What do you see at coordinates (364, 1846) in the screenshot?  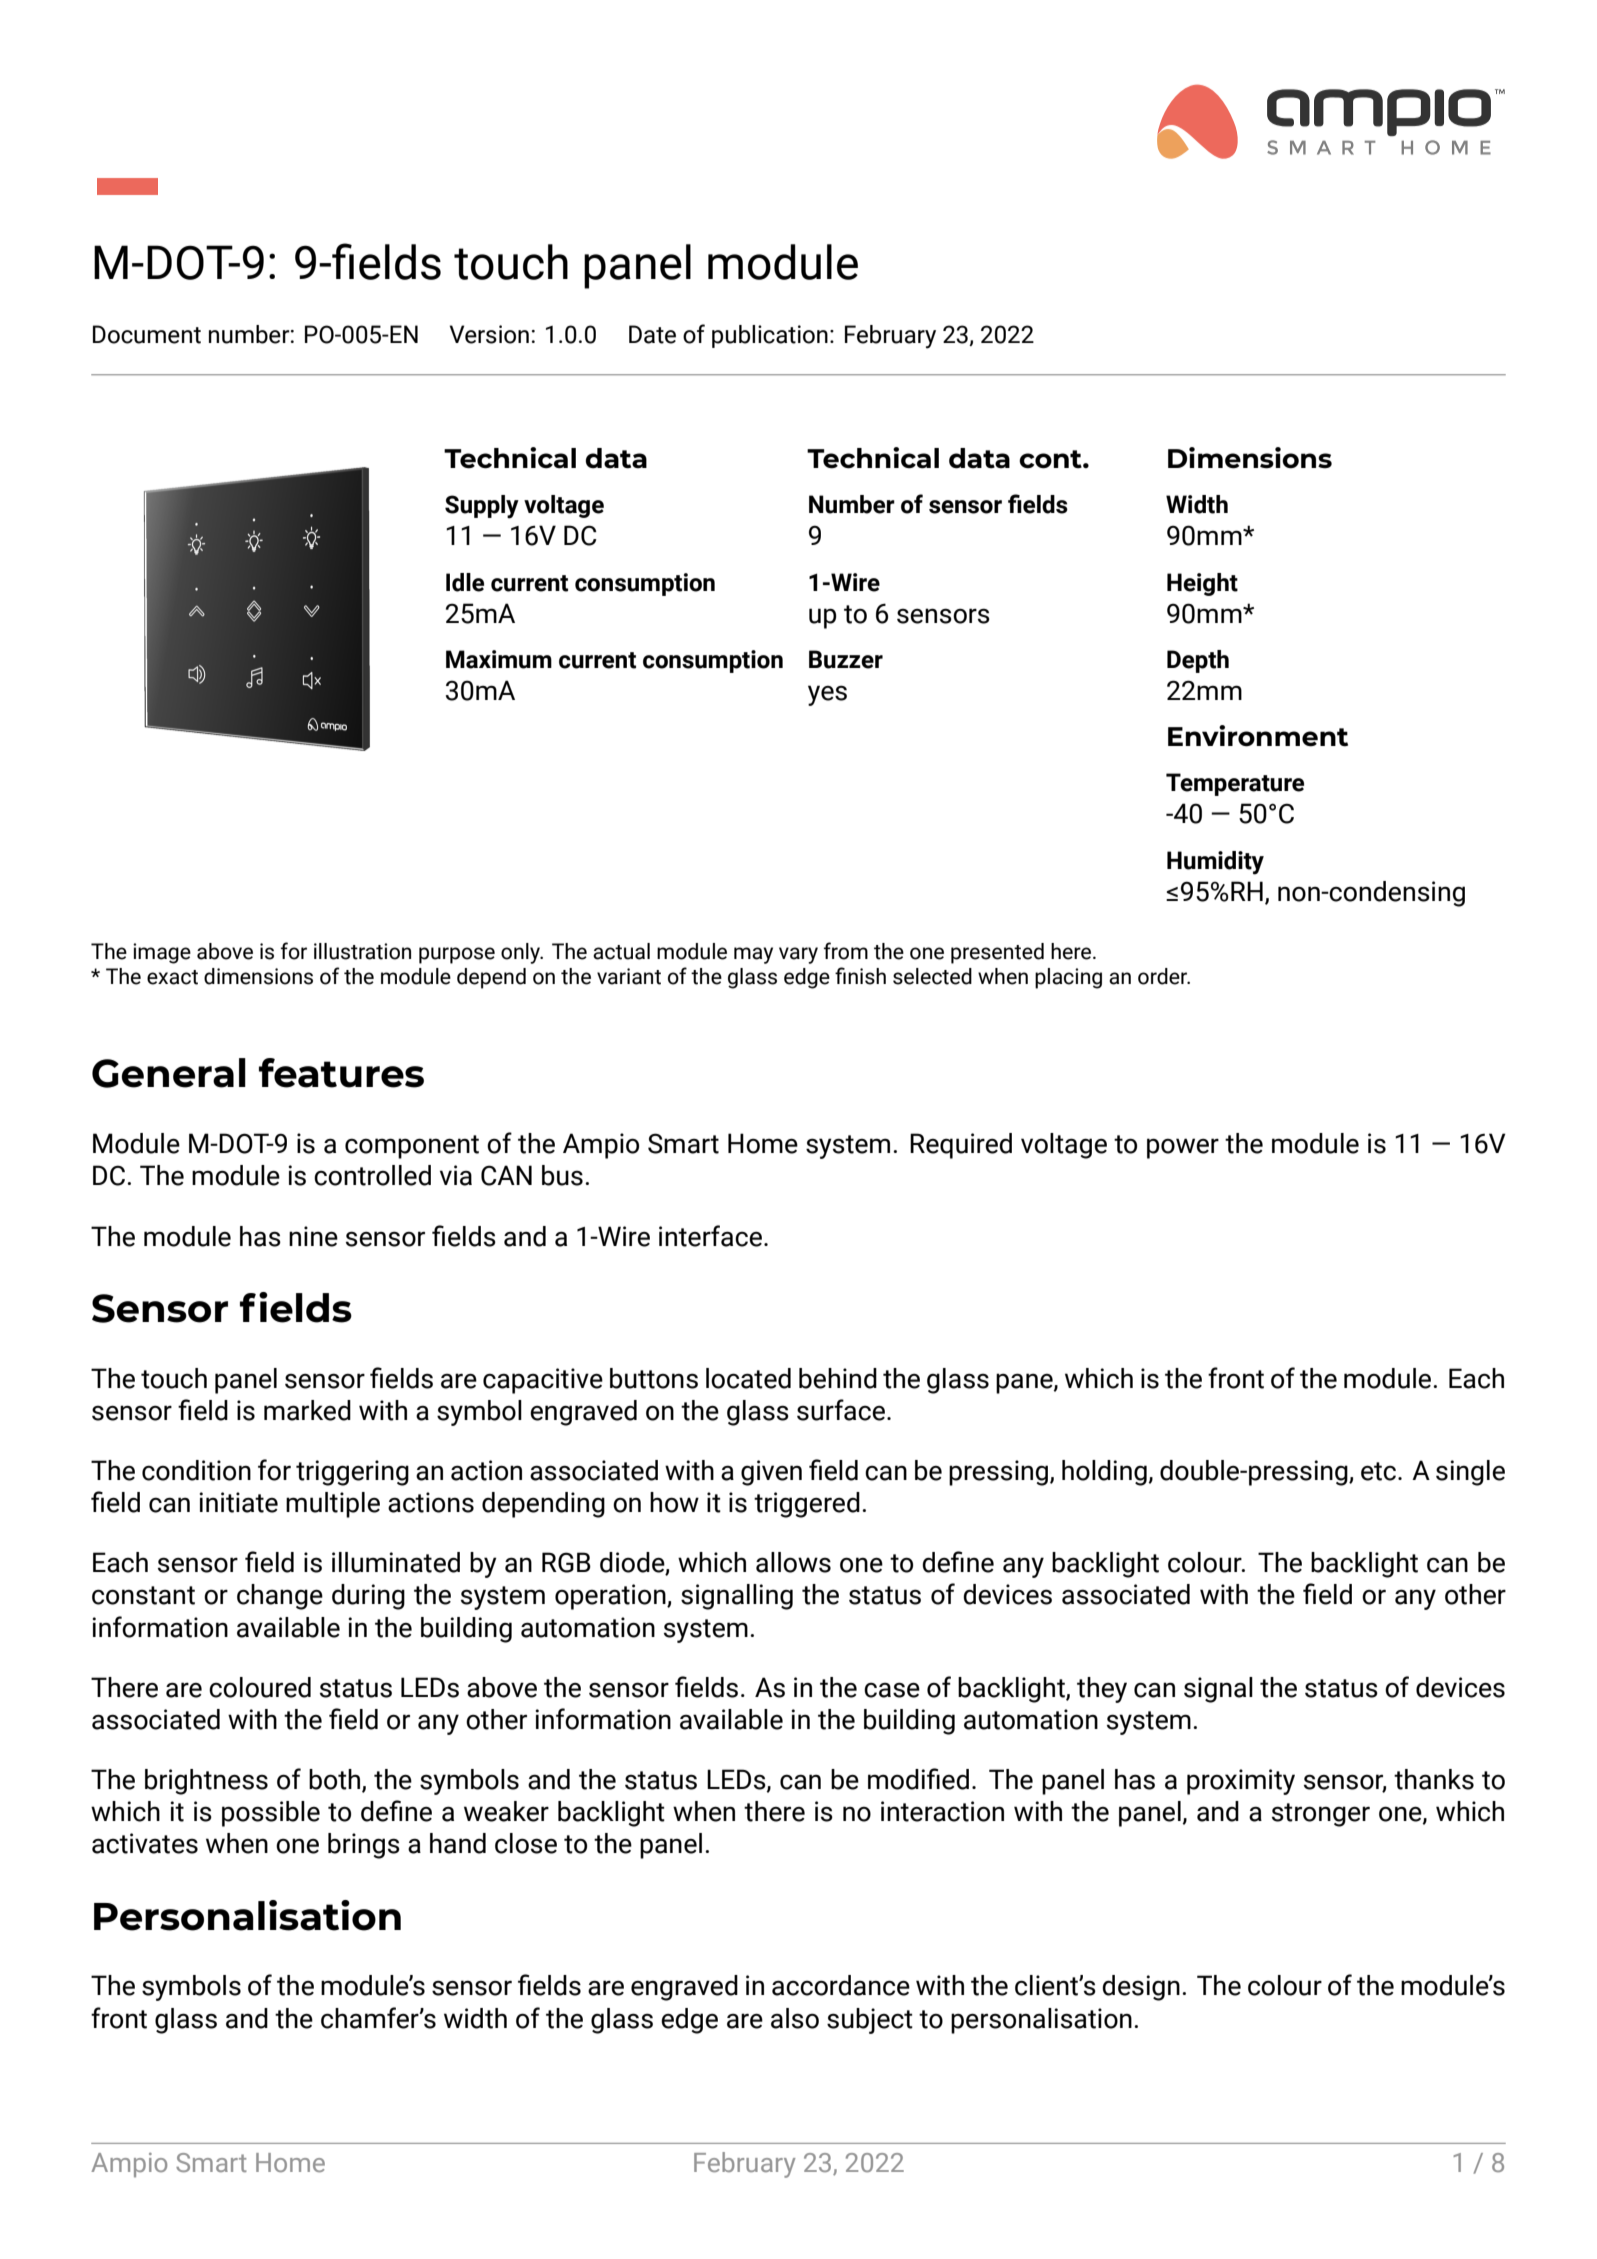 I see `brings` at bounding box center [364, 1846].
